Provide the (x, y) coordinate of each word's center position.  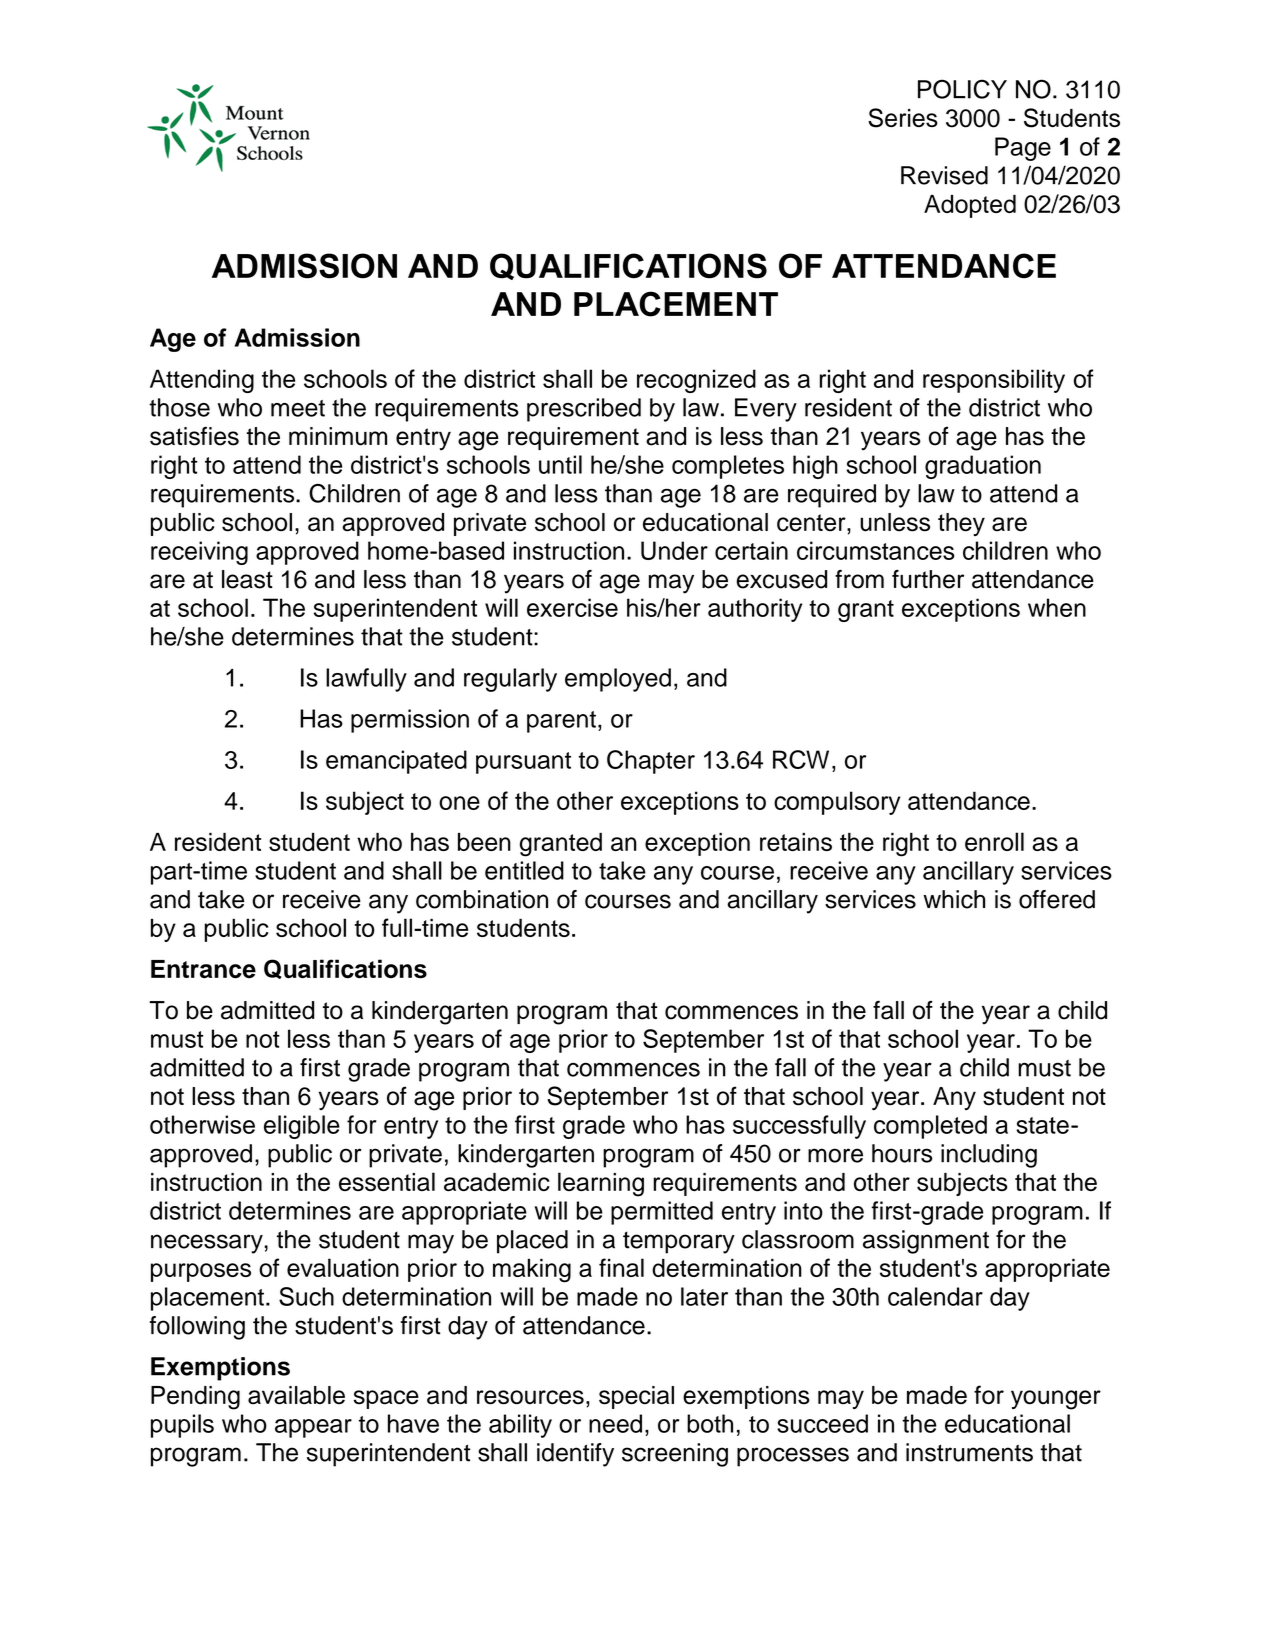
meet (298, 408)
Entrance (203, 969)
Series (903, 118)
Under (674, 550)
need (615, 1423)
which (954, 899)
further (928, 579)
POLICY (962, 89)
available (296, 1395)
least (247, 579)
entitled (524, 870)
